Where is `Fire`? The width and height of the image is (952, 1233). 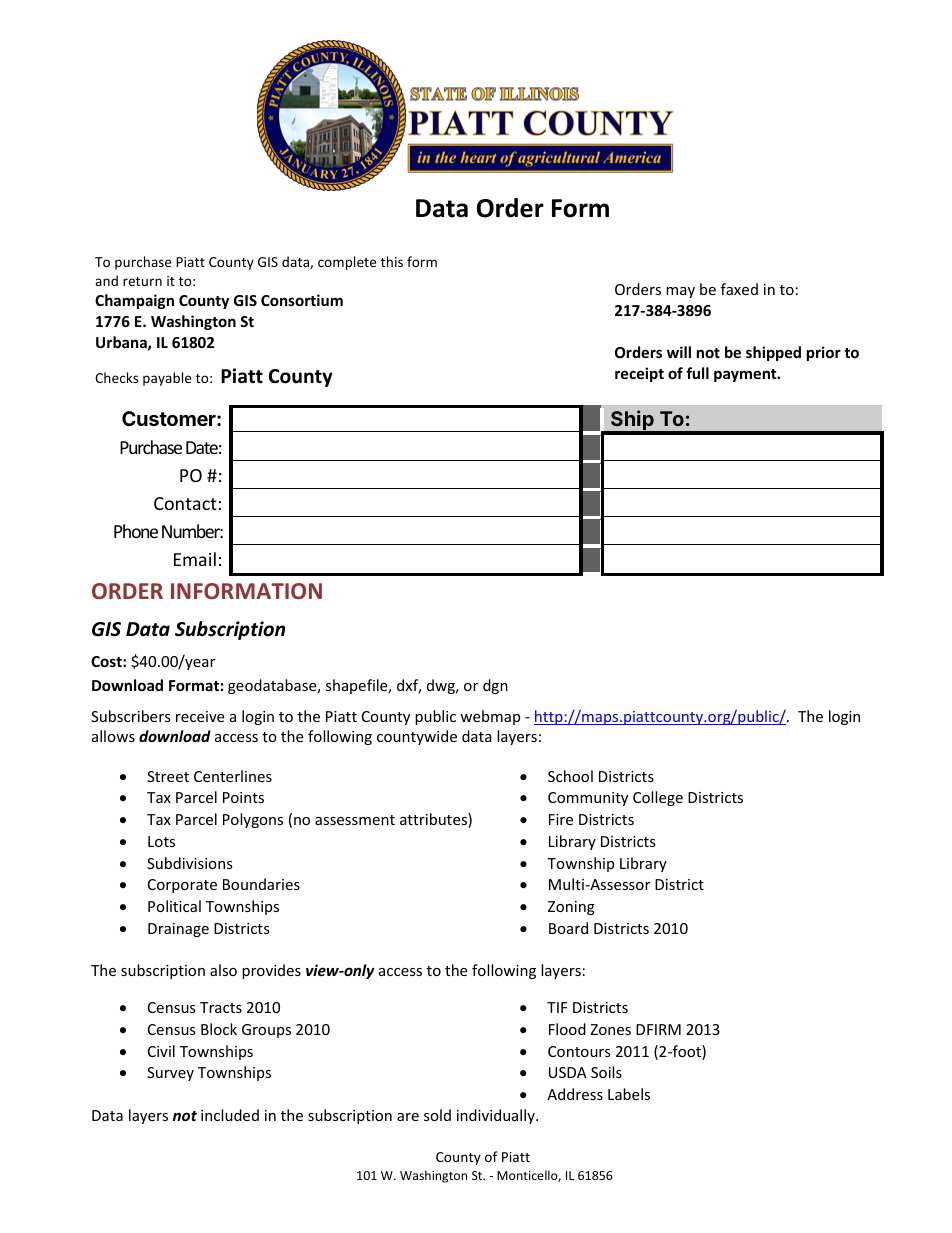
Fire is located at coordinates (561, 819).
